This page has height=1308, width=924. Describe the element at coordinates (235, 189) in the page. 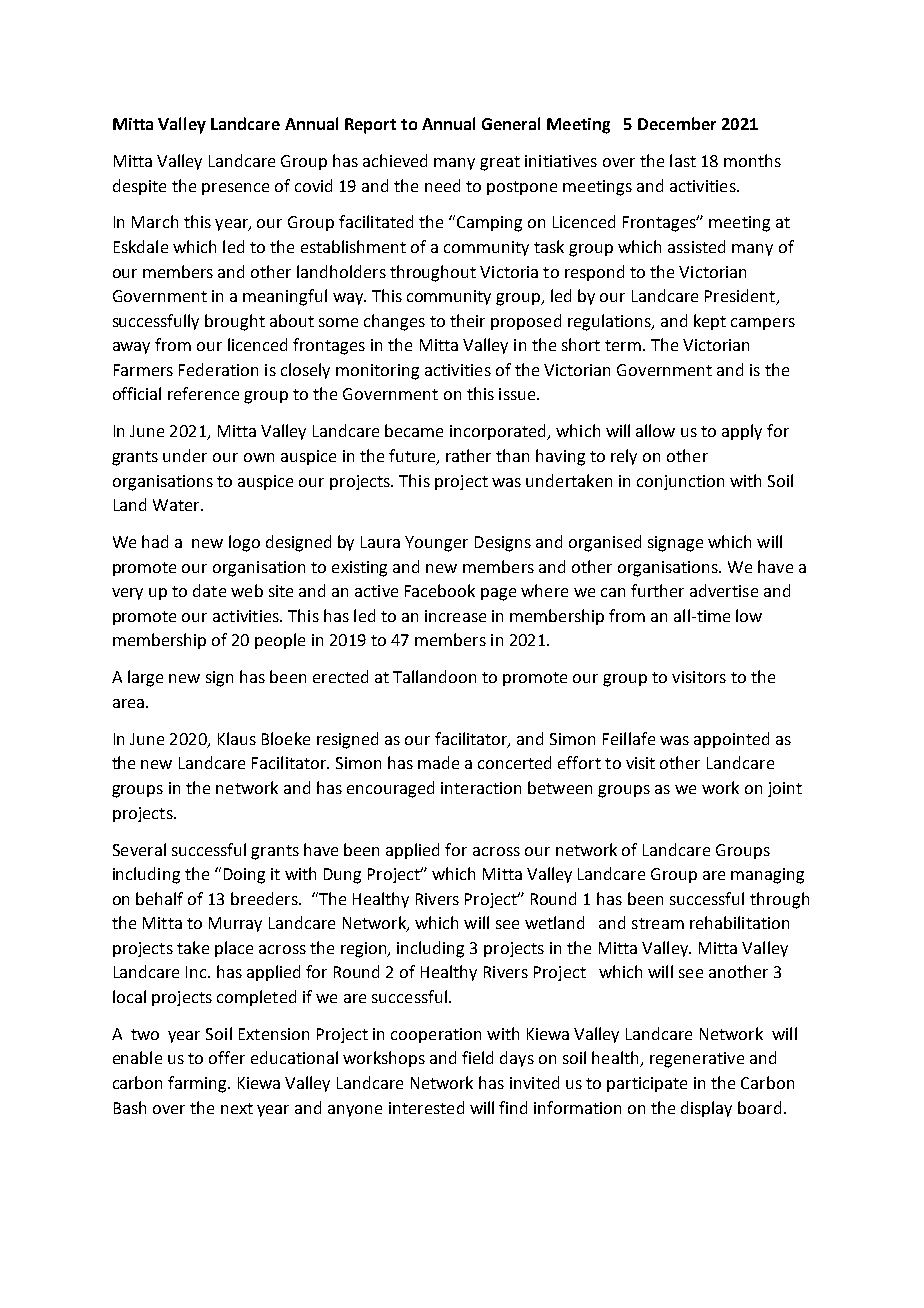

I see `presence` at that location.
